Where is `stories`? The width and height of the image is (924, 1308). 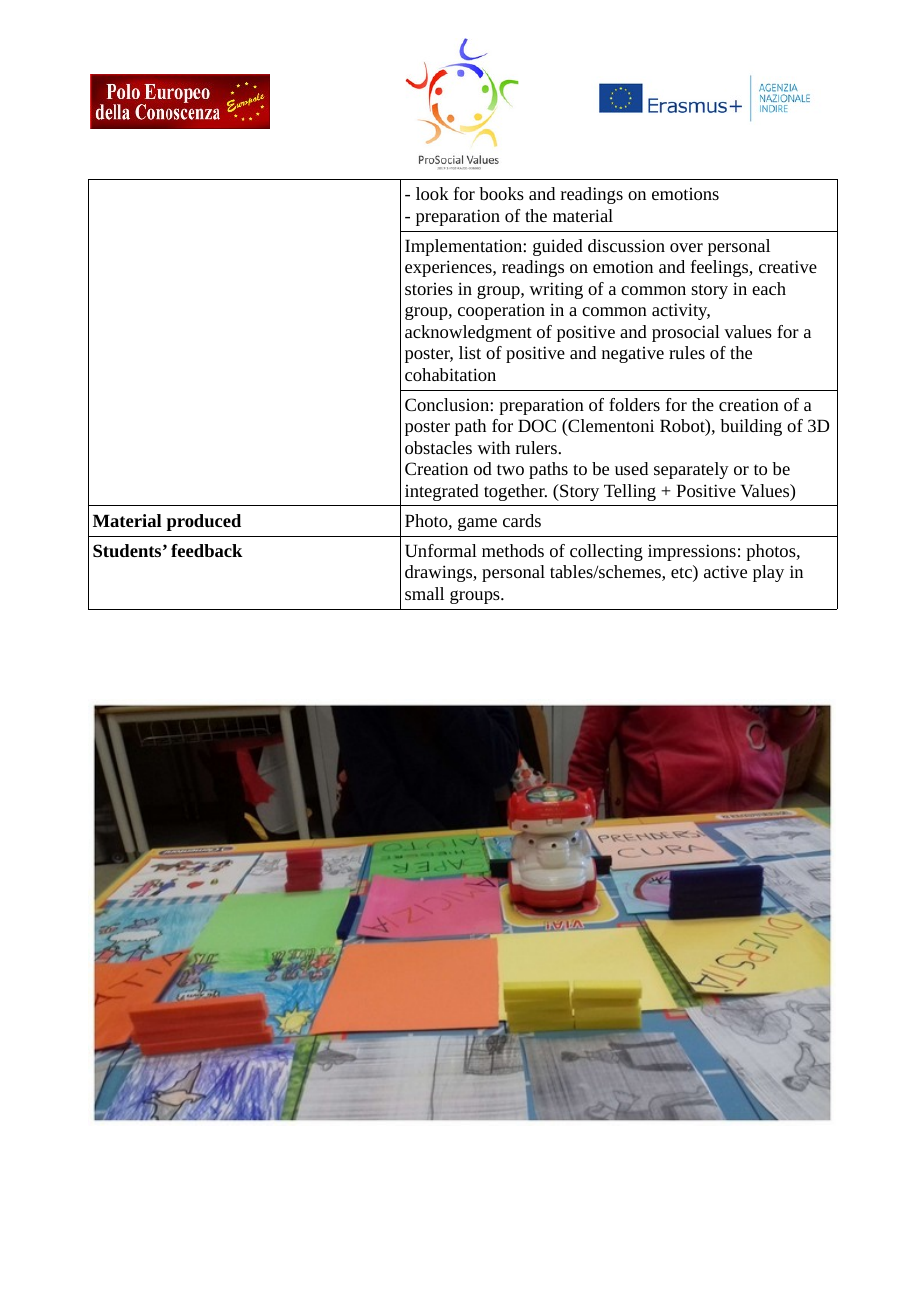 stories is located at coordinates (429, 289).
